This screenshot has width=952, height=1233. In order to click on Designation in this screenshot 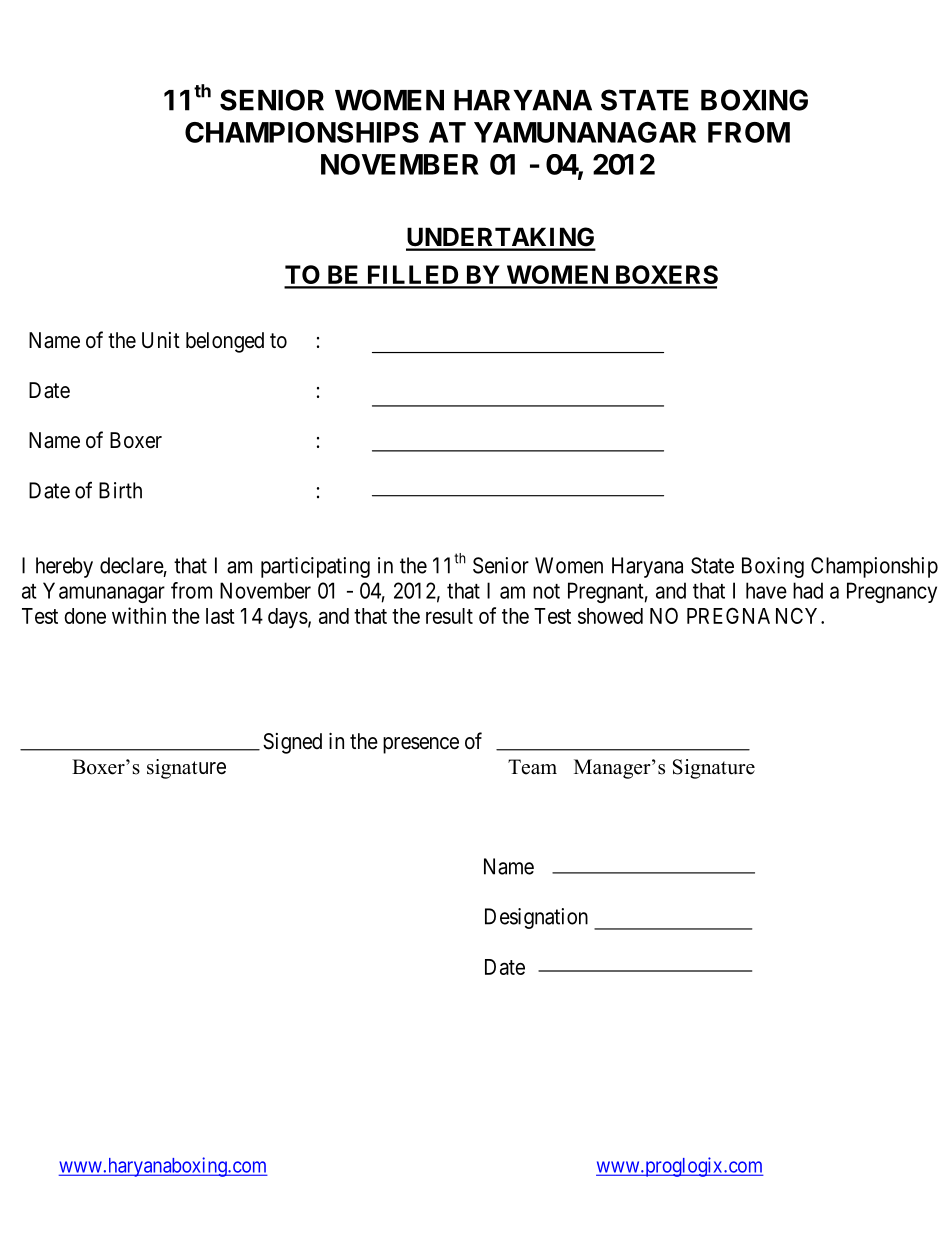, I will do `click(536, 918)`.
